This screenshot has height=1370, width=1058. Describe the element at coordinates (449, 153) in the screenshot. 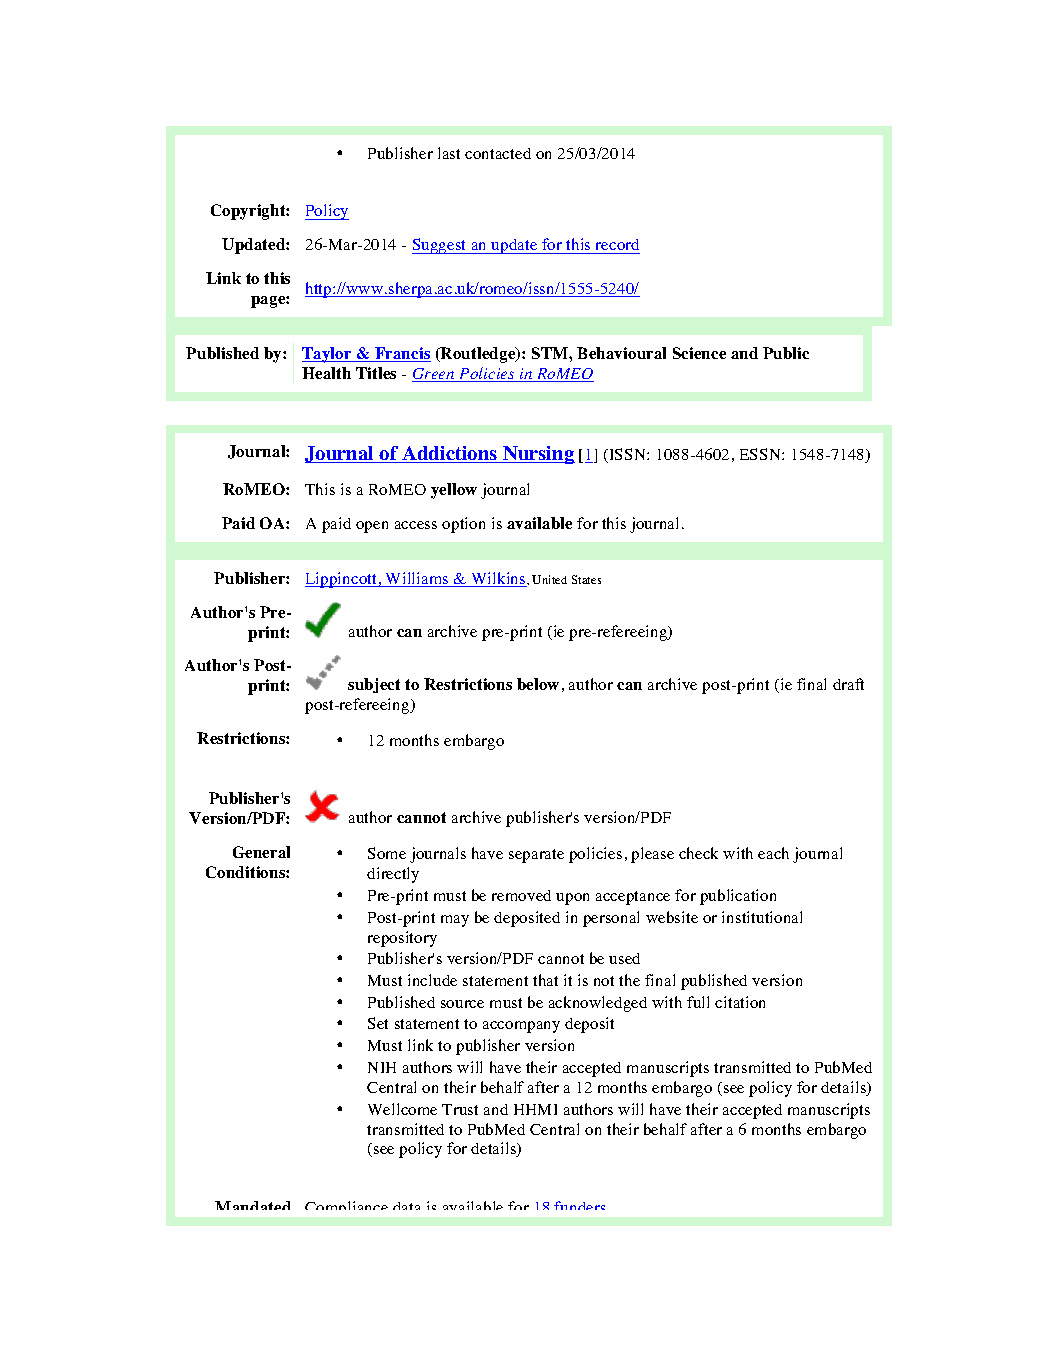

I see `last` at that location.
